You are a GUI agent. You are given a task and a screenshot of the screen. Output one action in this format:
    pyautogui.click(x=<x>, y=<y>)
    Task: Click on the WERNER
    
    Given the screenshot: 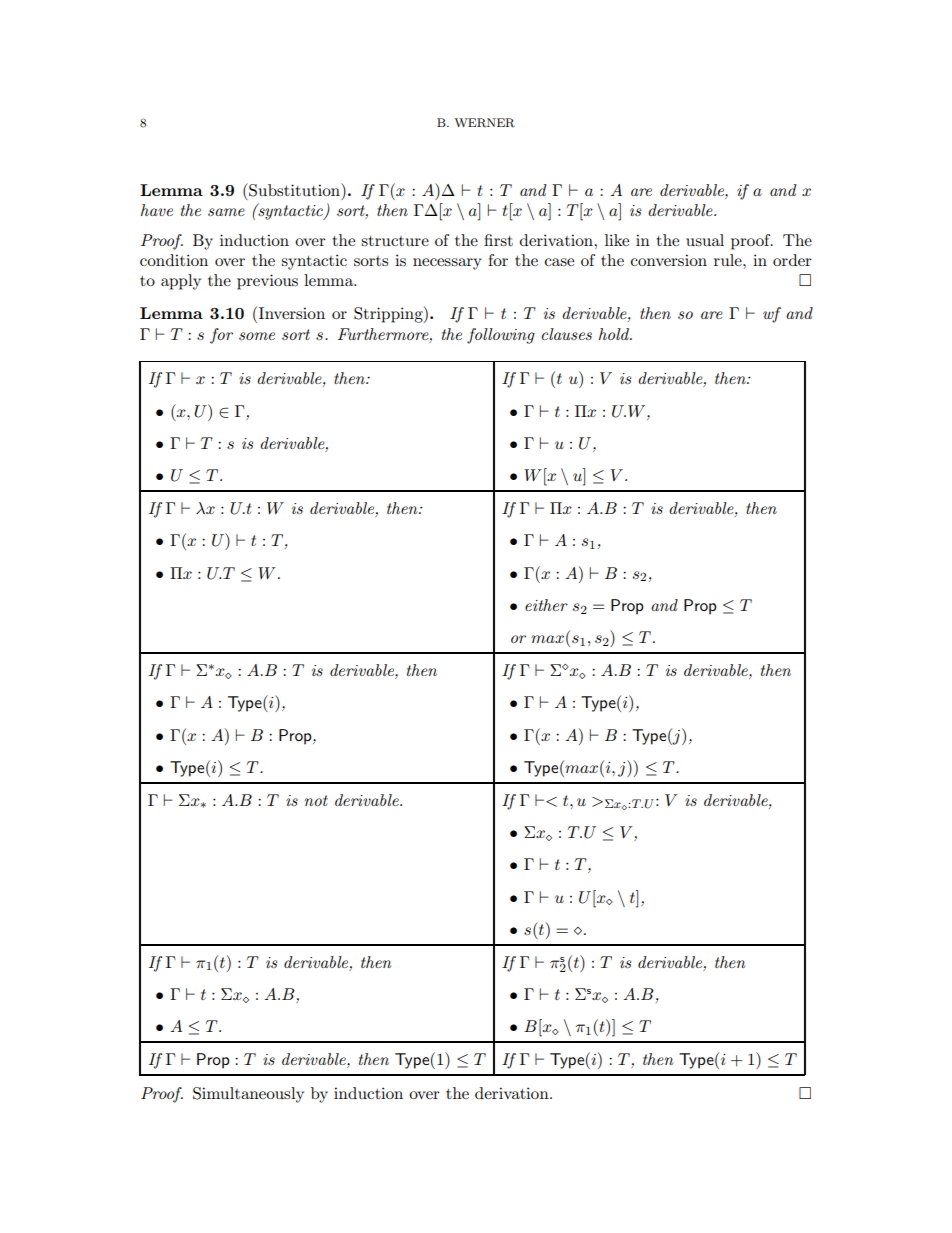 What is the action you would take?
    pyautogui.click(x=484, y=123)
